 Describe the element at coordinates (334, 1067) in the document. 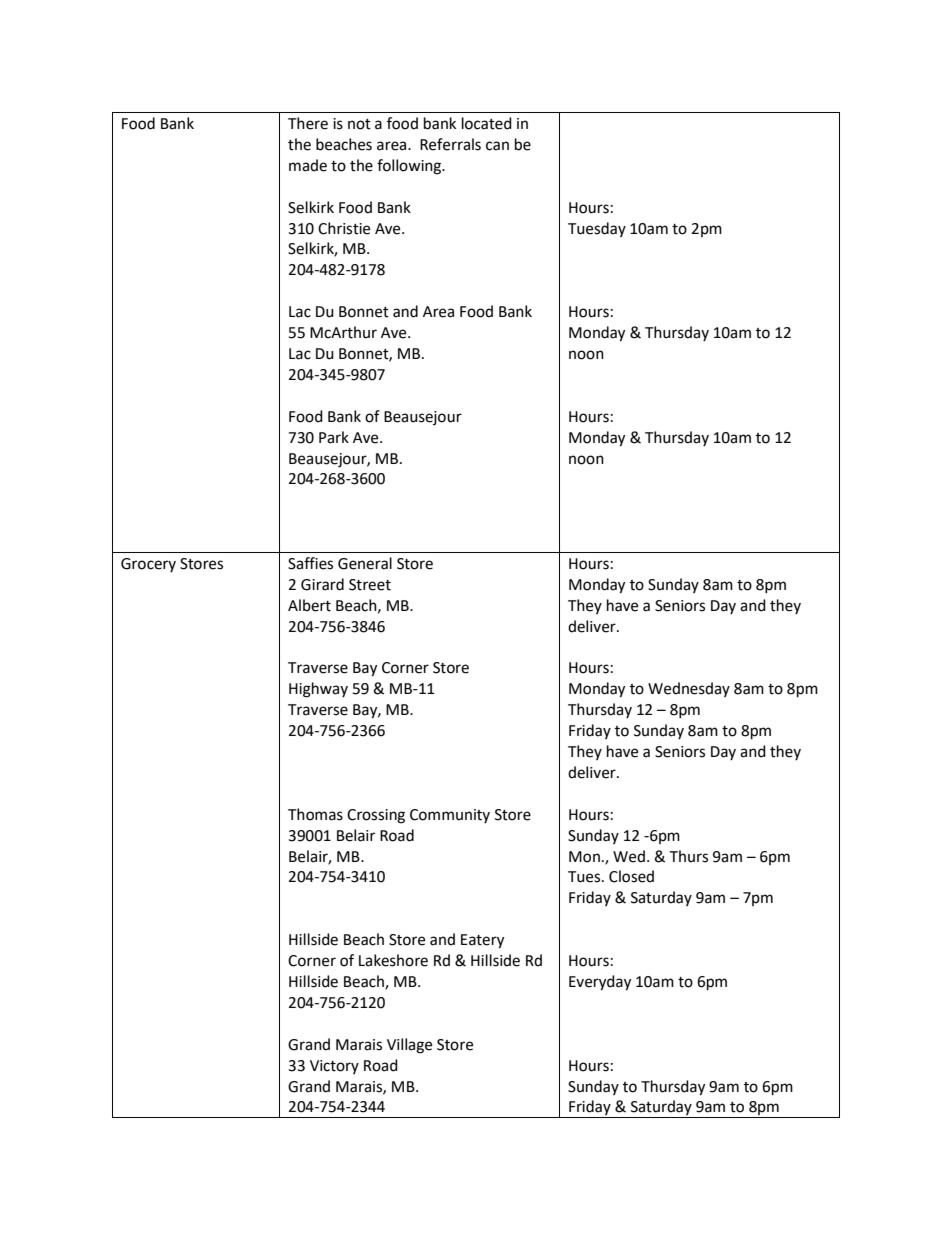

I see `Victory` at that location.
